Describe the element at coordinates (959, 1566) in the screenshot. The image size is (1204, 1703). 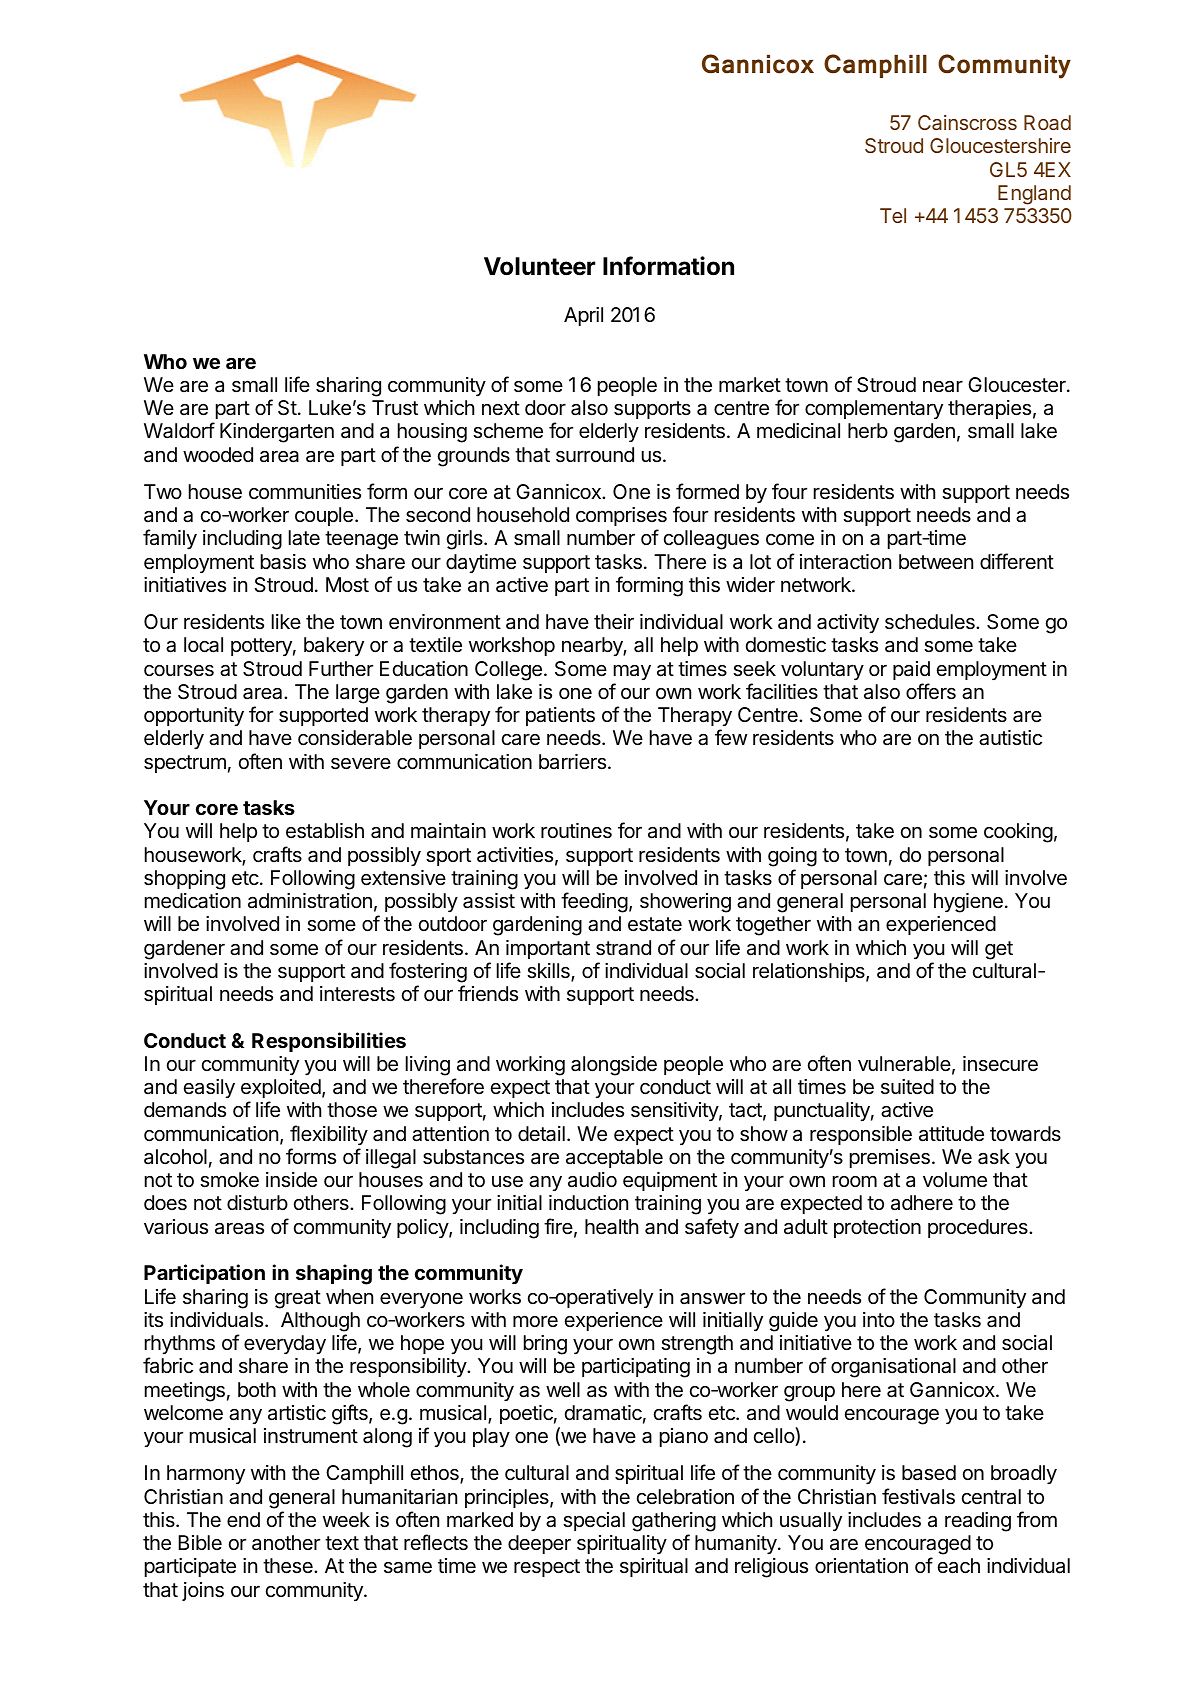
I see `each` at that location.
